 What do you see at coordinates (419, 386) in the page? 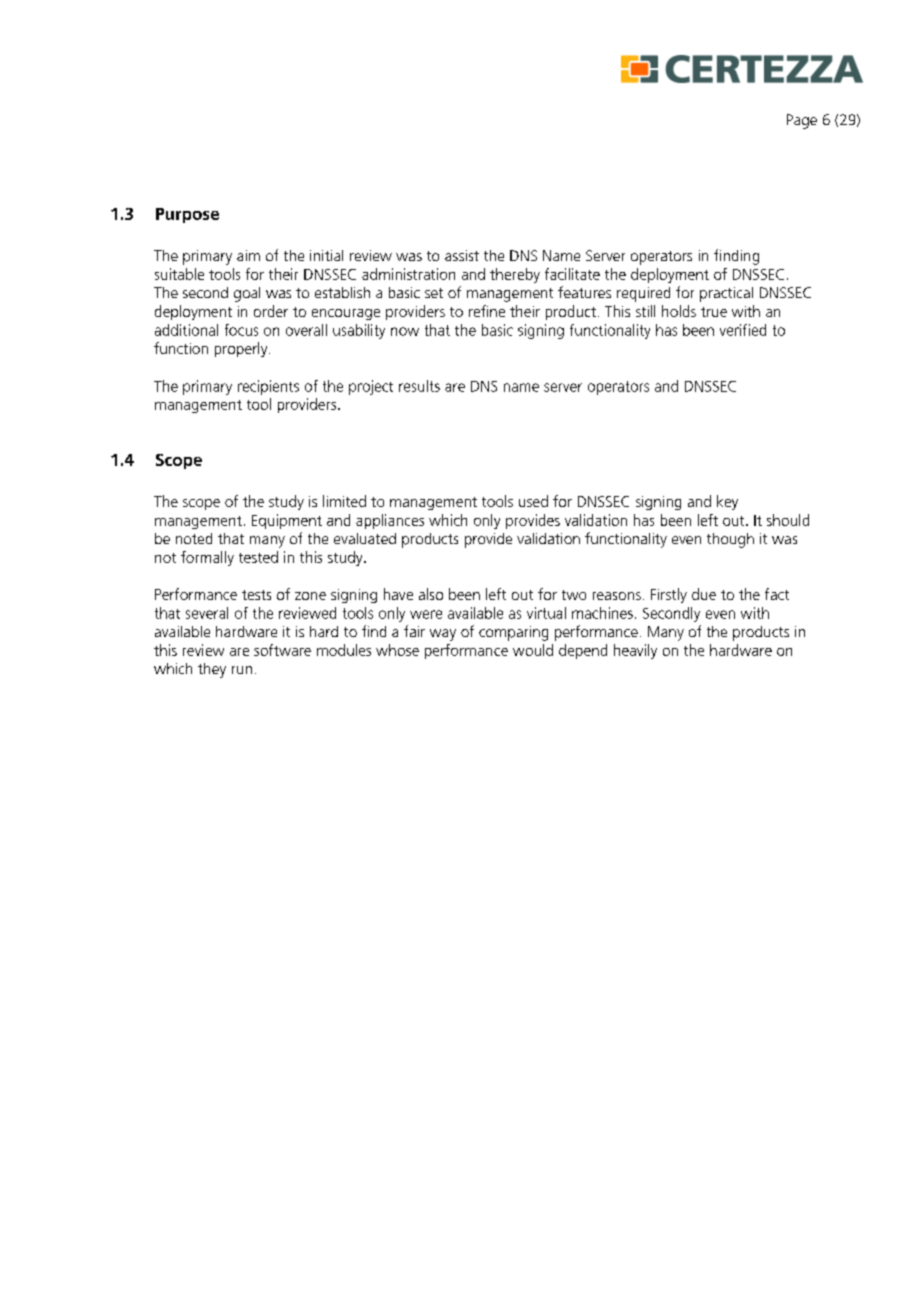
I see `results` at bounding box center [419, 386].
